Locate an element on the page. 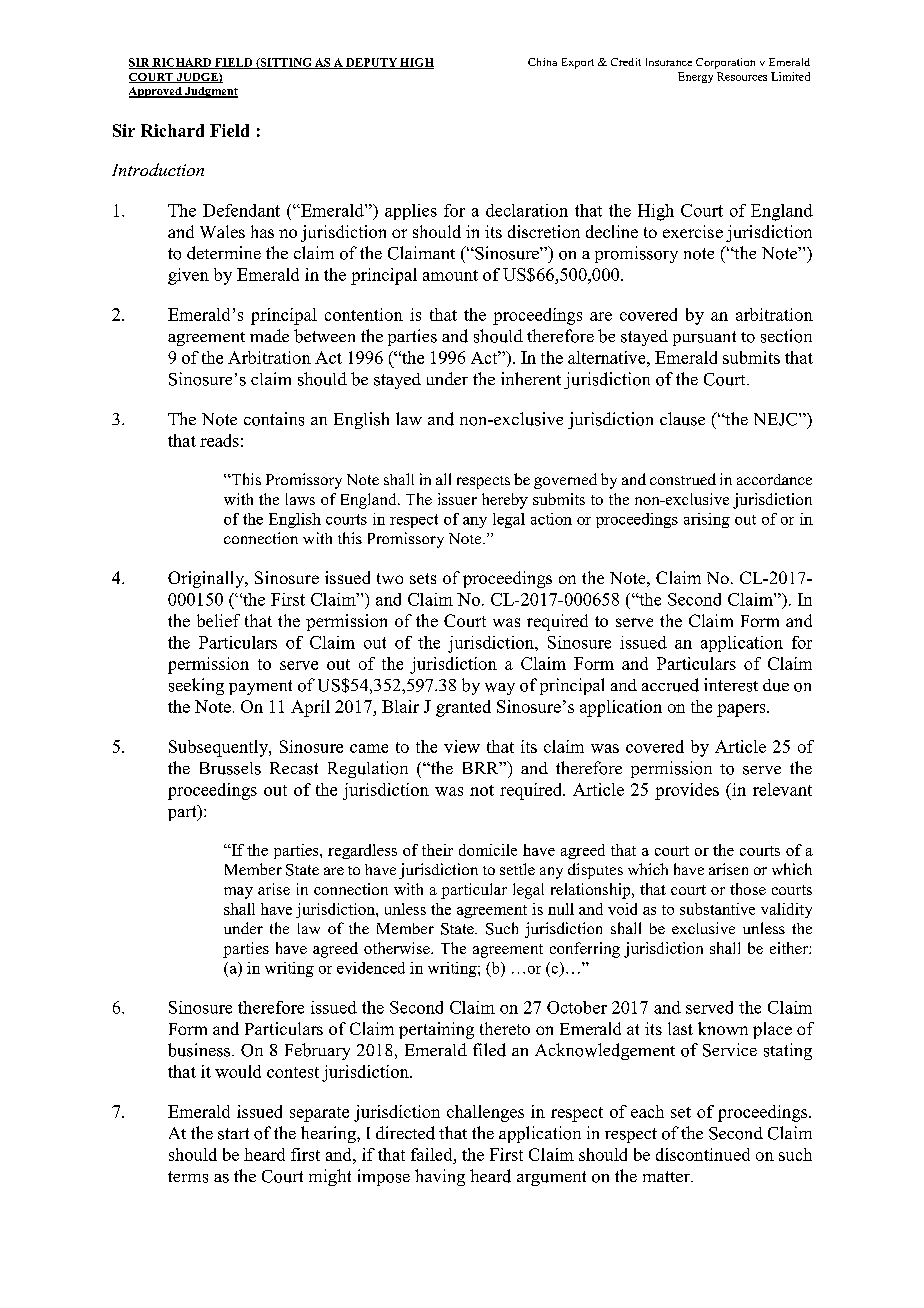  Judgment is located at coordinates (210, 92).
